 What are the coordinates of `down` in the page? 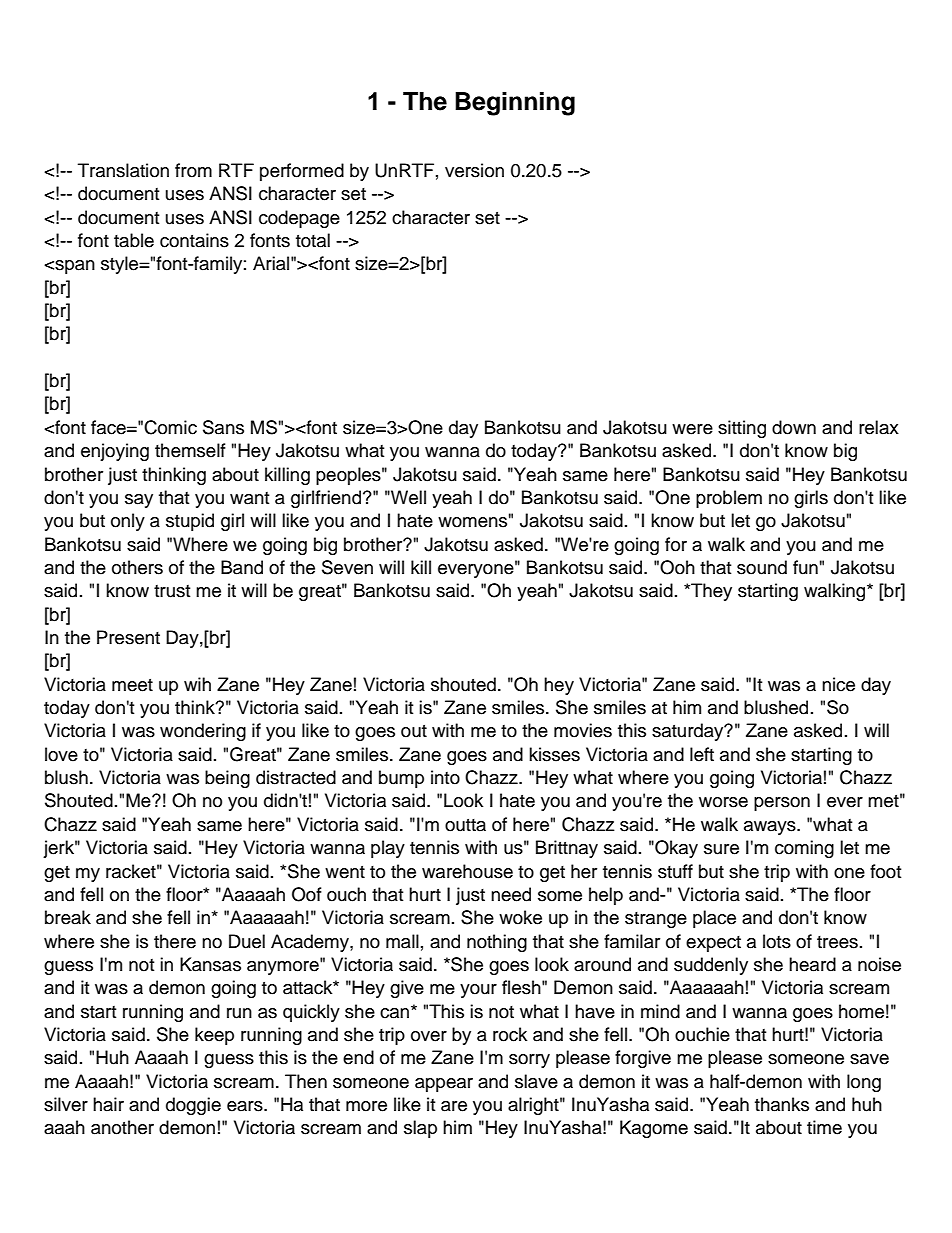 It's located at (794, 427).
